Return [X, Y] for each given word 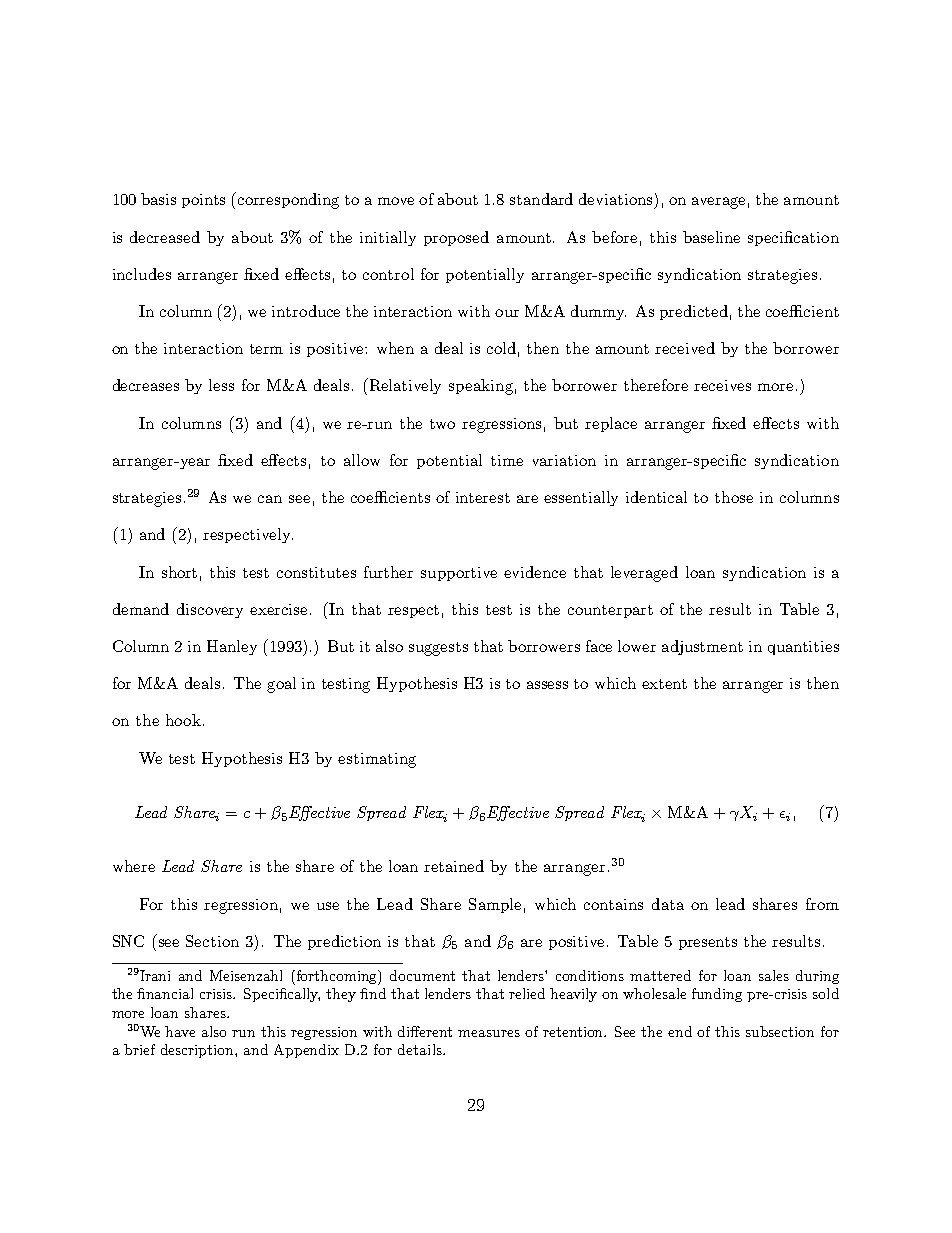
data [668, 904]
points [203, 201]
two [442, 424]
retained [454, 866]
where [134, 866]
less [221, 385]
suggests [438, 649]
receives [722, 385]
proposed [456, 238]
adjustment [702, 647]
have [180, 1031]
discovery [210, 610]
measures [489, 1033]
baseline [711, 237]
